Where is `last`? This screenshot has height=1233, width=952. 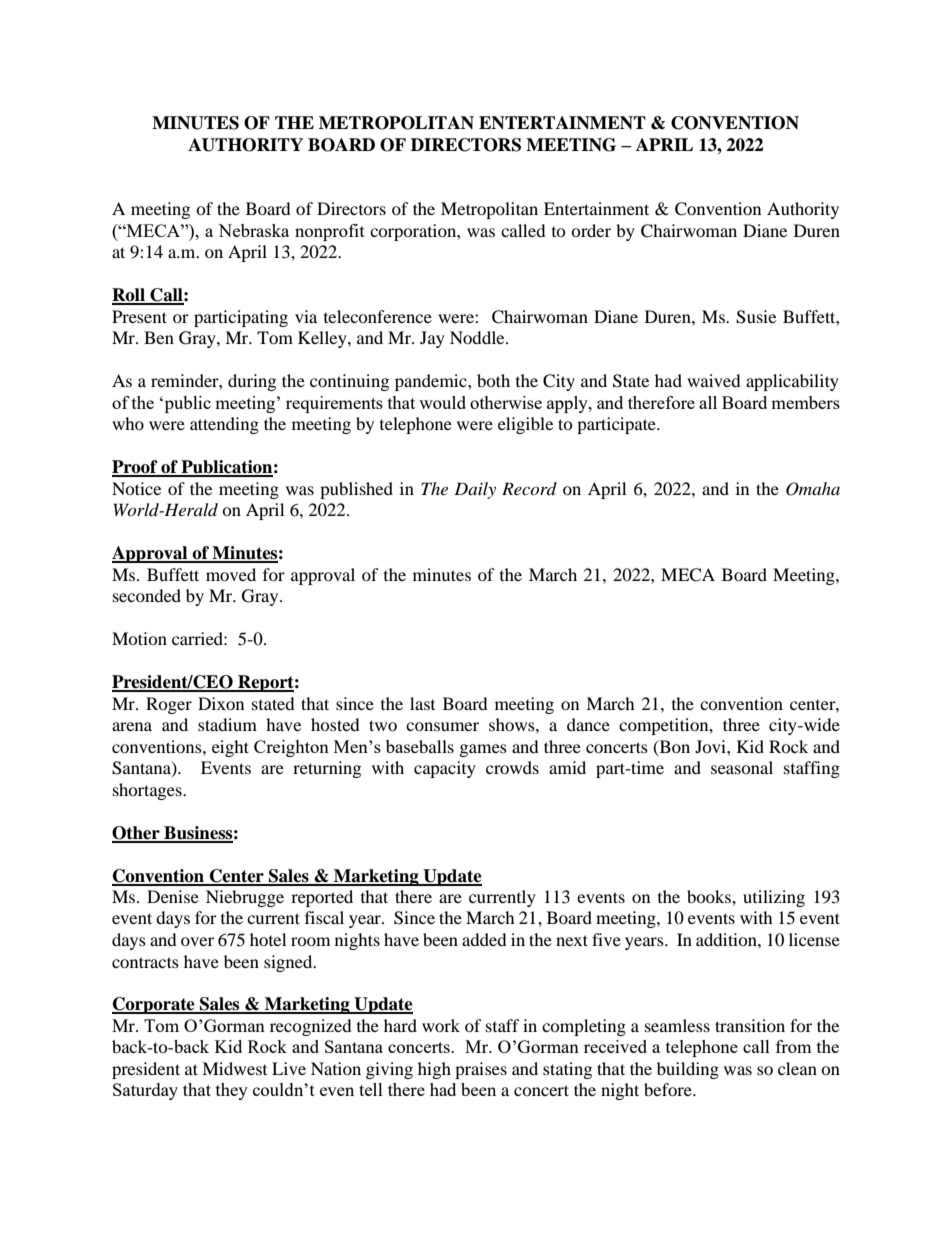
last is located at coordinates (422, 703).
